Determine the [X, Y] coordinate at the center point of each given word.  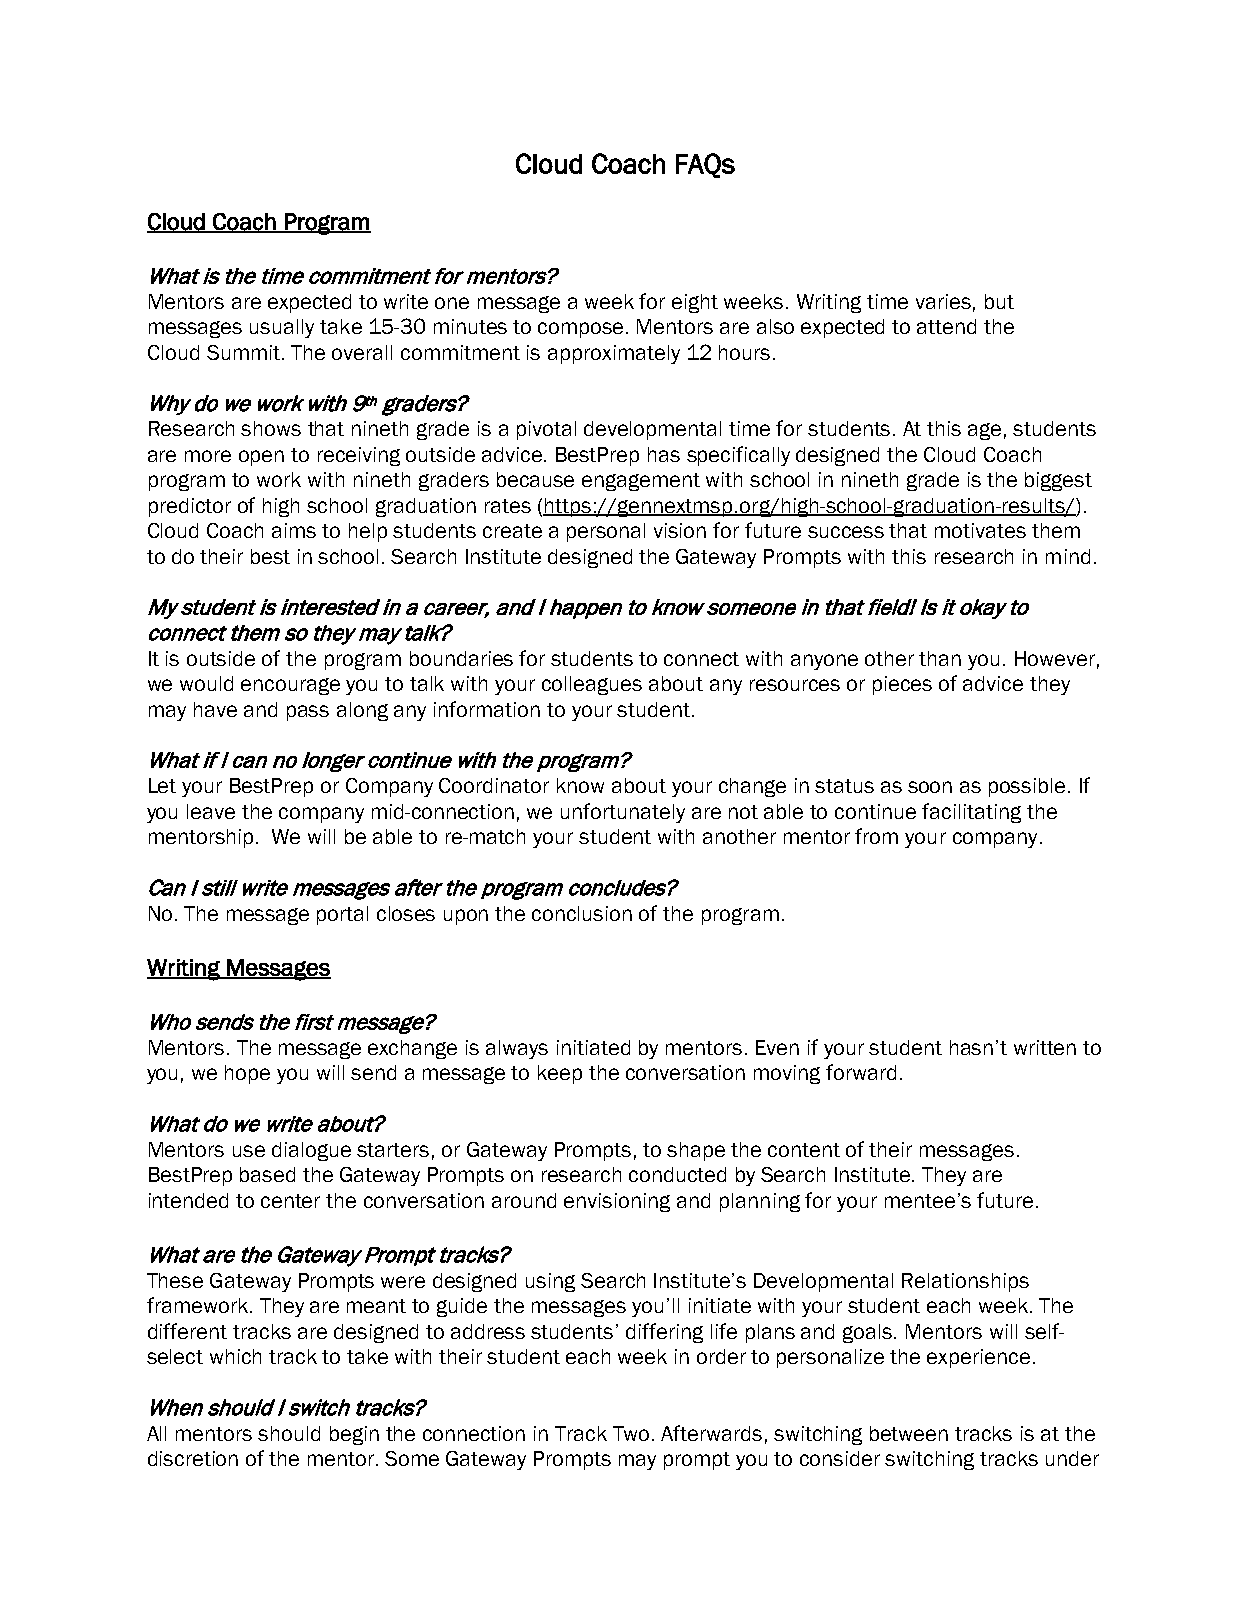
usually [282, 328]
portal [342, 915]
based [267, 1174]
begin [354, 1435]
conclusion [582, 913]
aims [294, 530]
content [804, 1150]
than [940, 658]
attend [946, 326]
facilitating [971, 813]
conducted [677, 1174]
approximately [614, 354]
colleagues [592, 685]
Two [631, 1433]
